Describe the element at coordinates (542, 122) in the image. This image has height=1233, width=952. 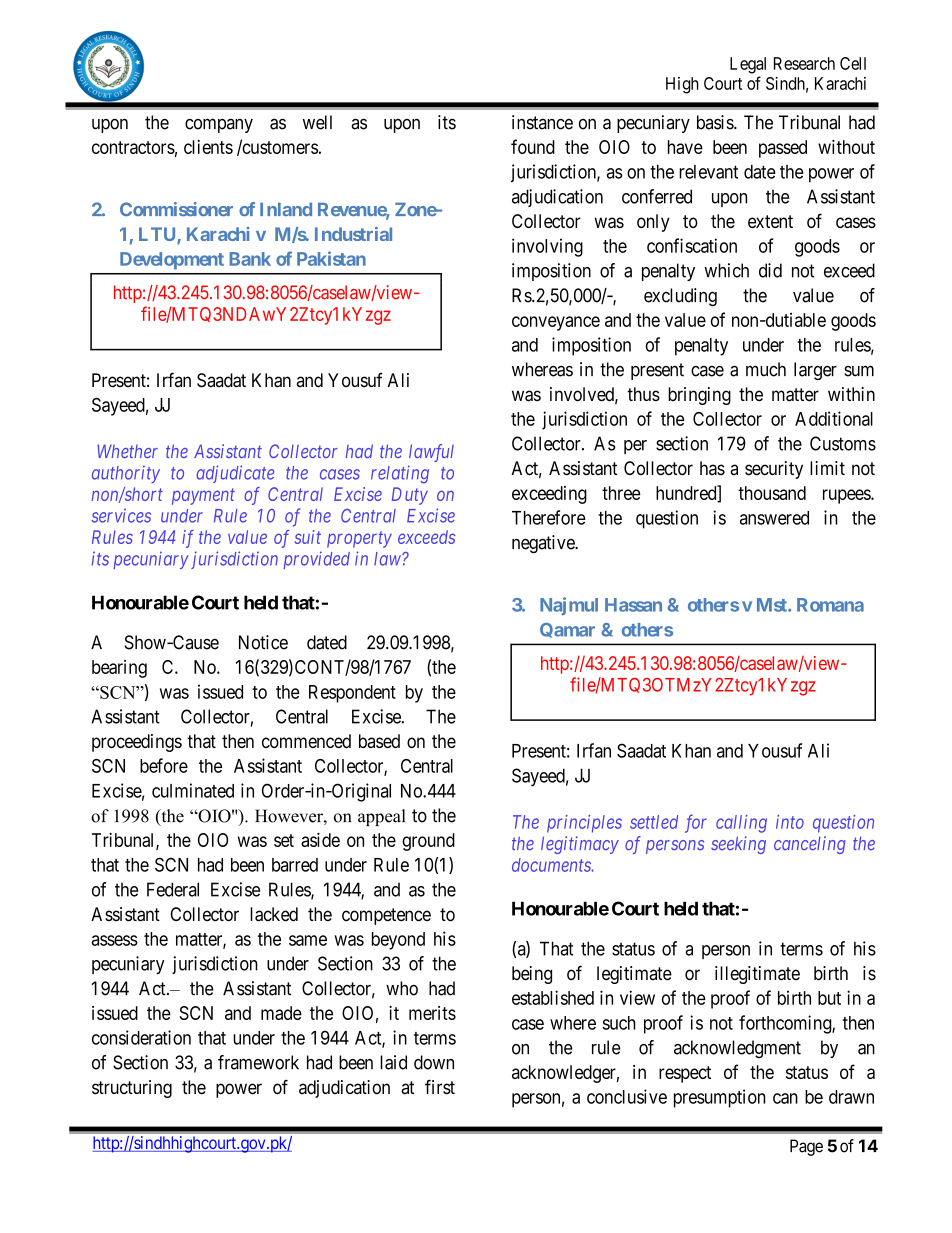
I see `instance` at that location.
